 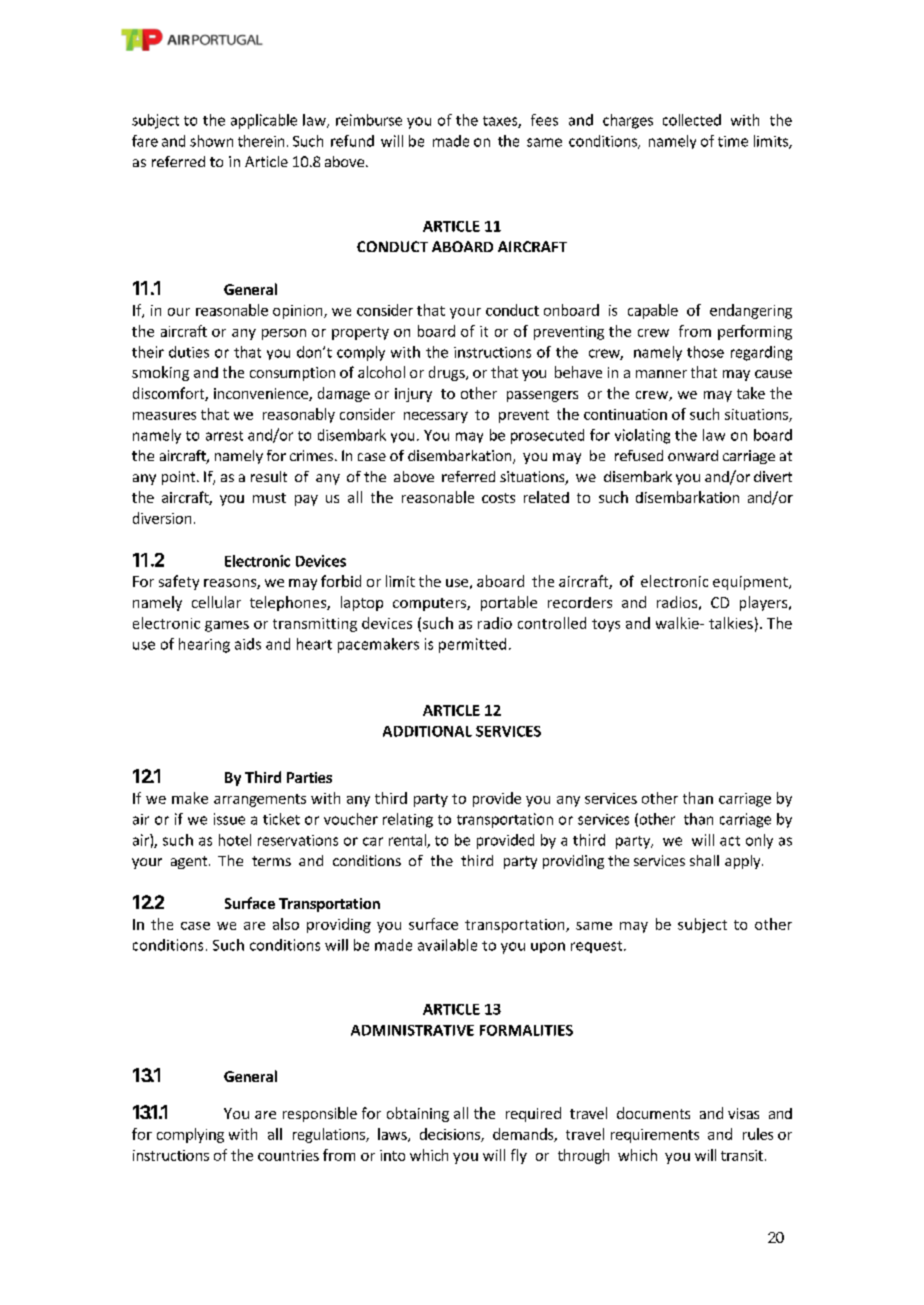 I want to click on time, so click(x=733, y=141).
